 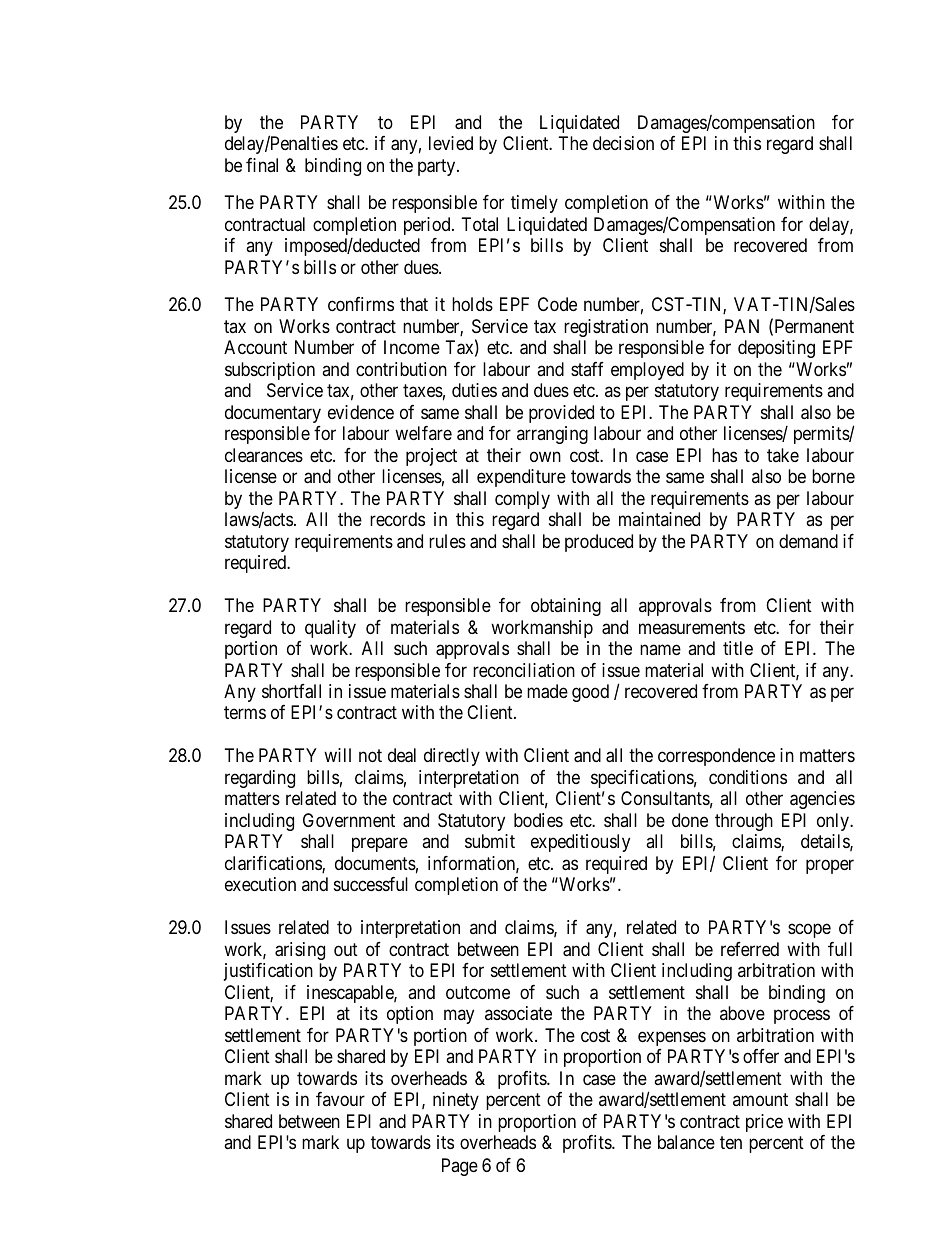 What do you see at coordinates (764, 1123) in the page?
I see `price` at bounding box center [764, 1123].
